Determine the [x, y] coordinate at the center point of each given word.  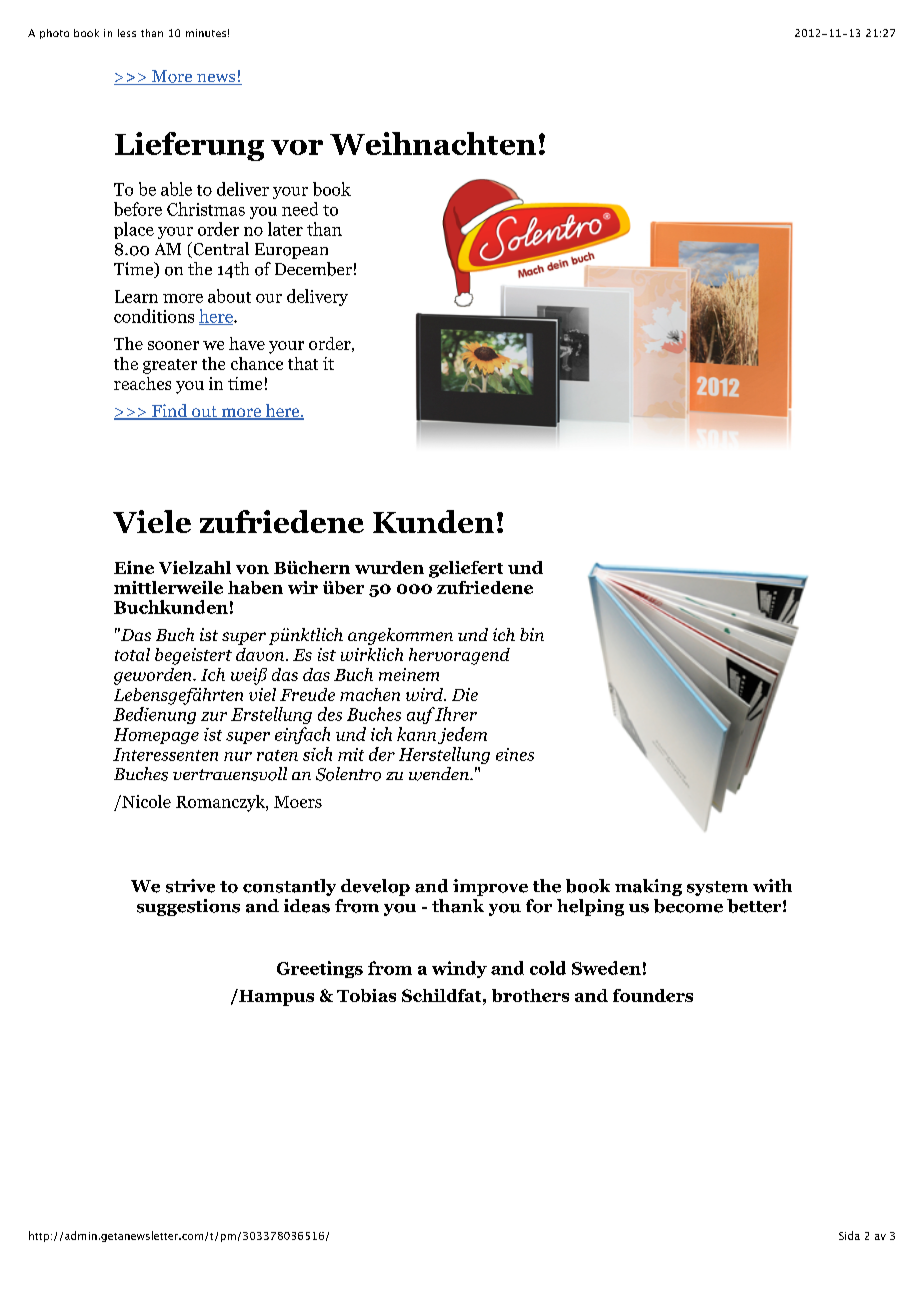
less [127, 33]
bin [532, 634]
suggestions [188, 907]
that [303, 363]
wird [426, 694]
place [134, 230]
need [300, 209]
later [285, 229]
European [291, 251]
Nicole [145, 801]
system [717, 888]
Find [170, 412]
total [132, 654]
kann [416, 734]
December [313, 269]
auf [421, 715]
